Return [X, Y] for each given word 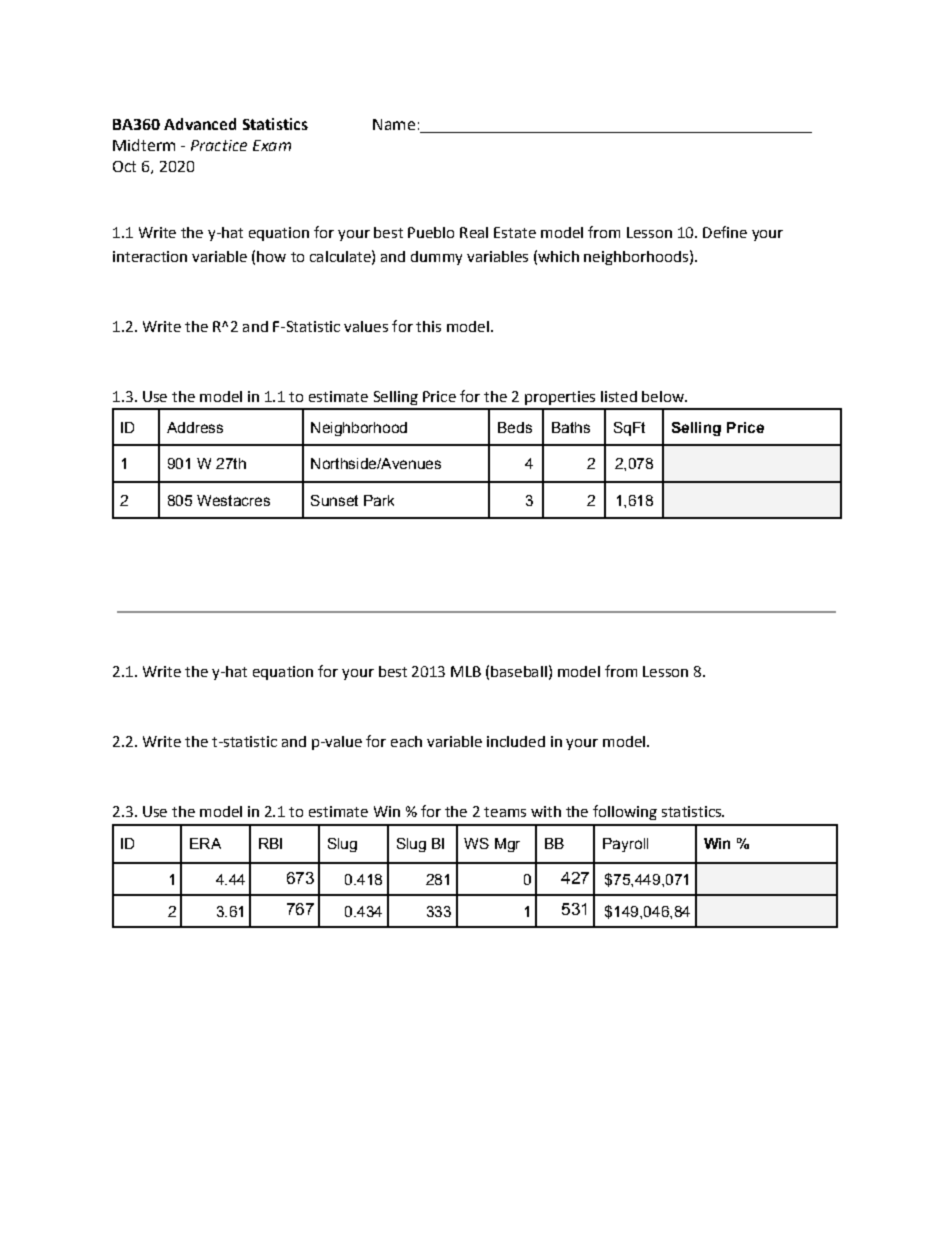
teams [505, 812]
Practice [219, 145]
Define [725, 232]
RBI [270, 843]
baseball [519, 671]
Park [379, 500]
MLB [466, 671]
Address [195, 427]
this [428, 326]
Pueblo [431, 232]
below [664, 396]
